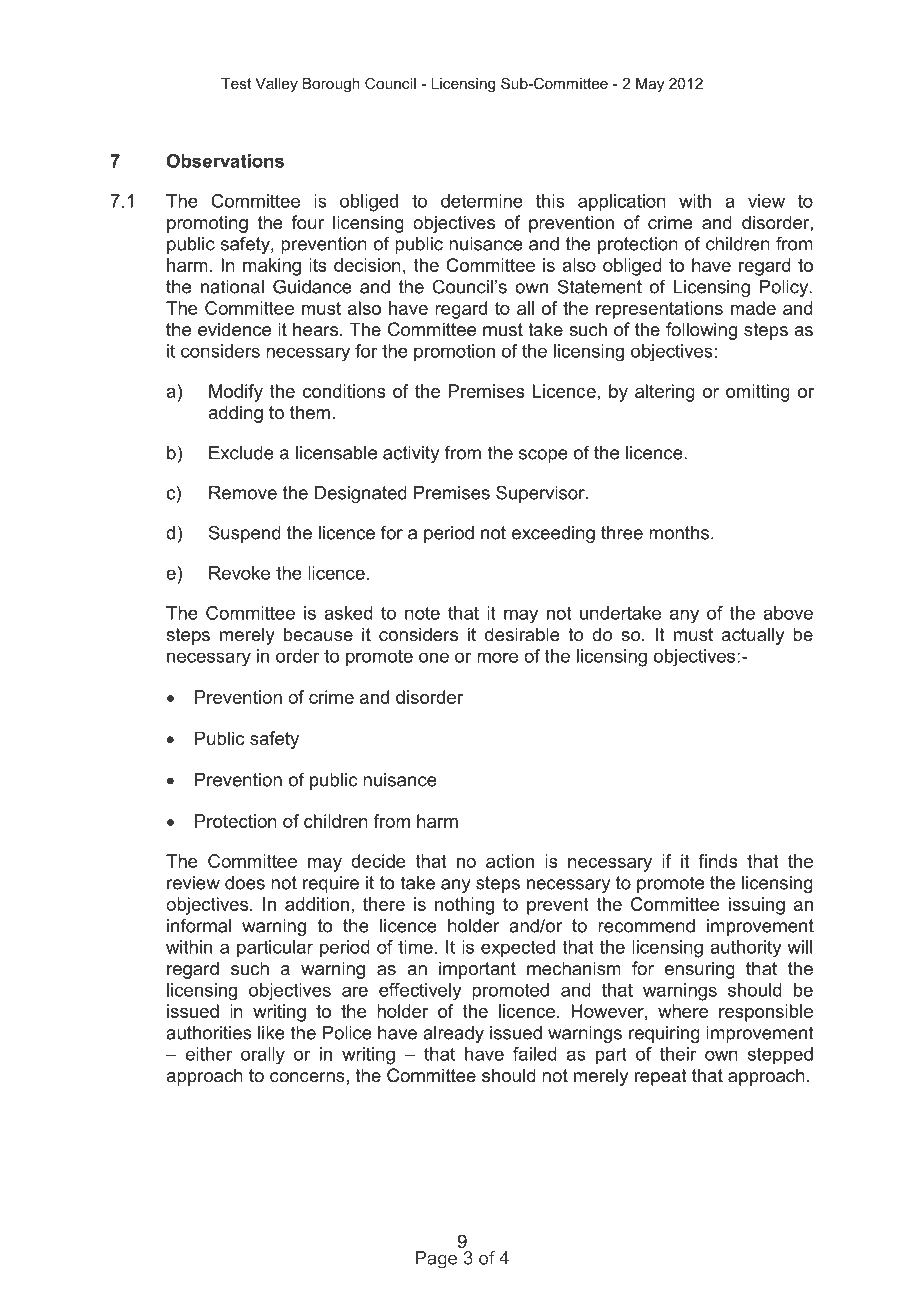  What do you see at coordinates (758, 393) in the screenshot?
I see `omitting` at bounding box center [758, 393].
